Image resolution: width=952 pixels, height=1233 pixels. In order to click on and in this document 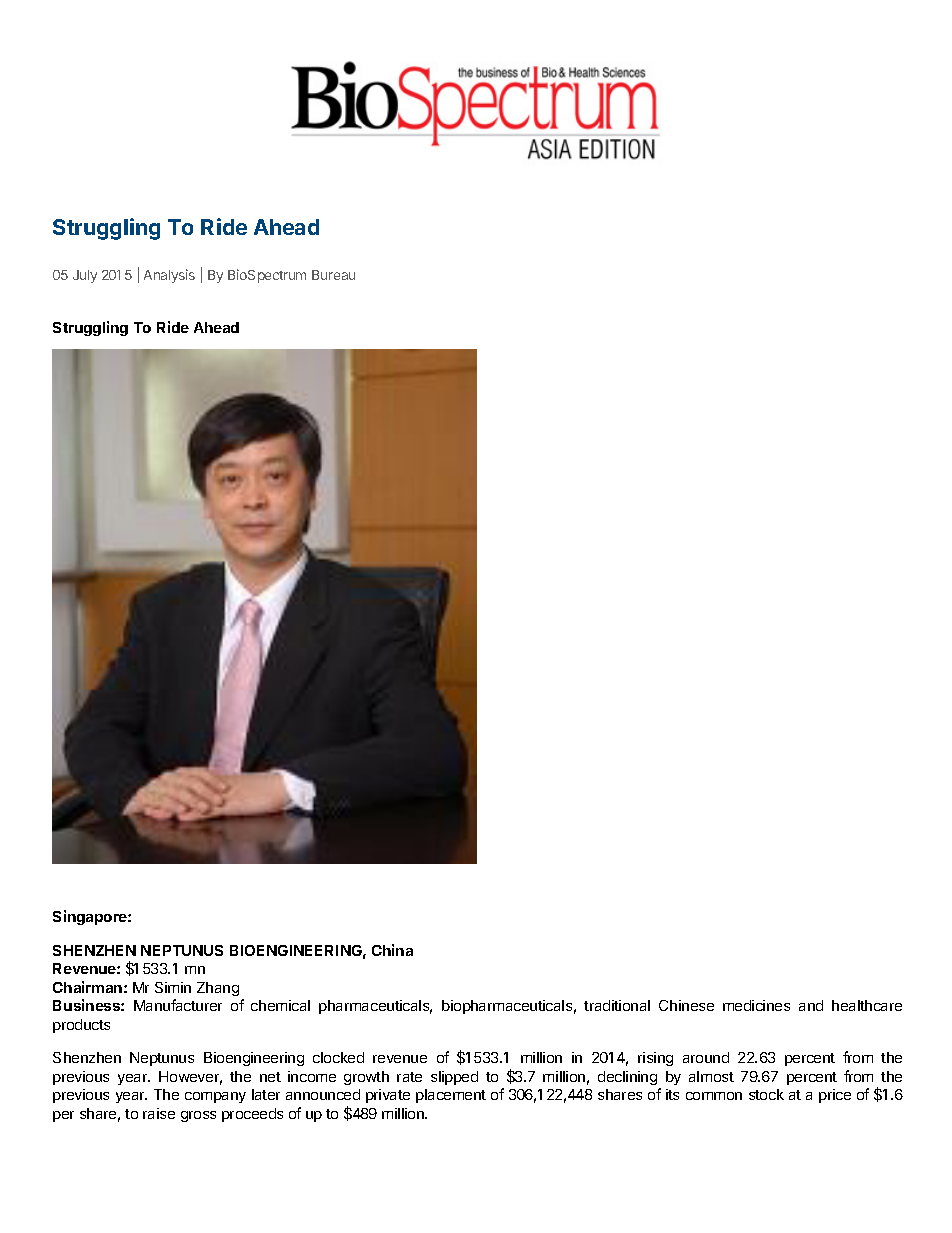, I will do `click(811, 1005)`.
